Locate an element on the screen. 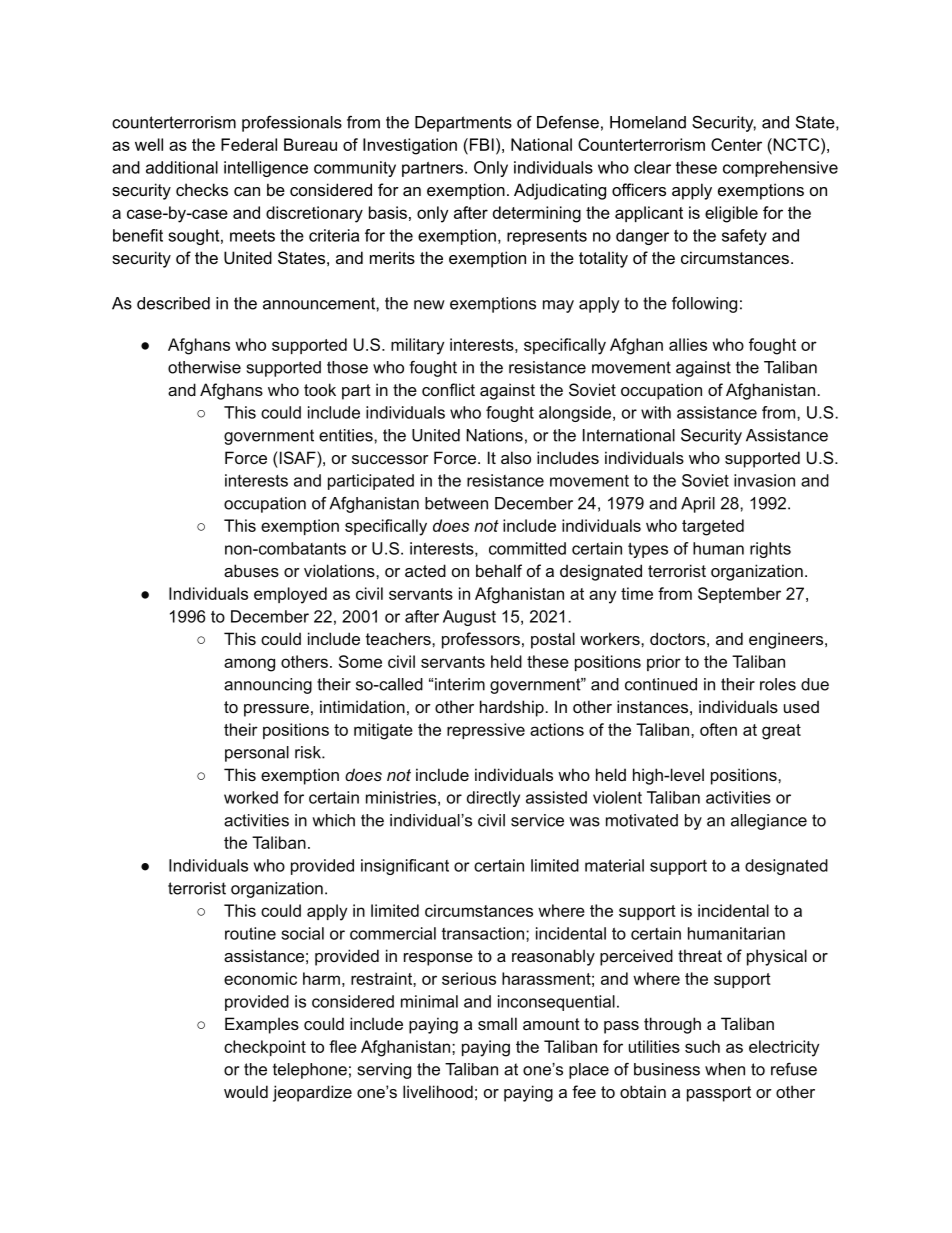 The width and height of the screenshot is (952, 1233). invasion is located at coordinates (764, 480).
